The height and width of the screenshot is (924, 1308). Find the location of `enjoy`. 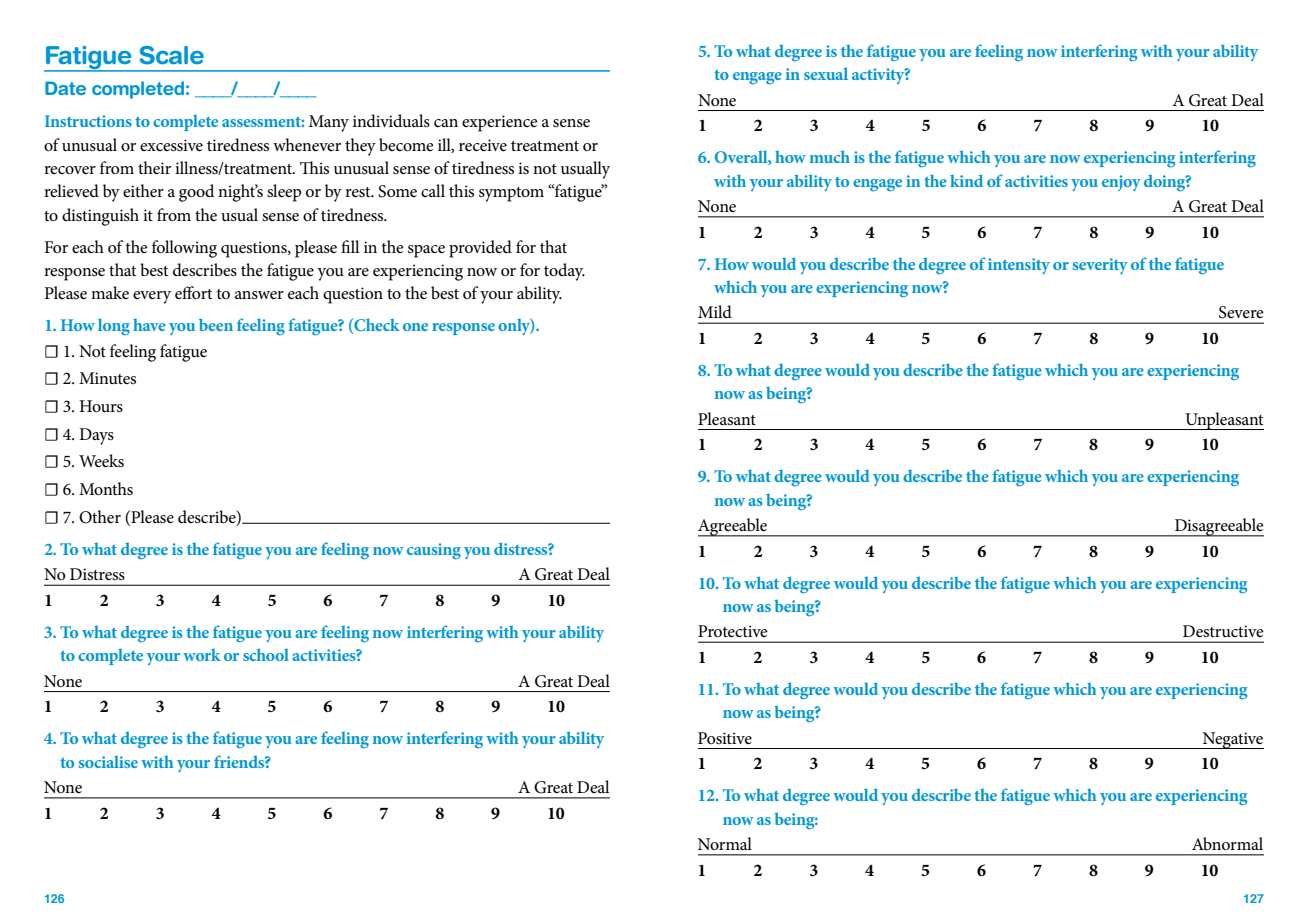

enjoy is located at coordinates (1121, 183).
